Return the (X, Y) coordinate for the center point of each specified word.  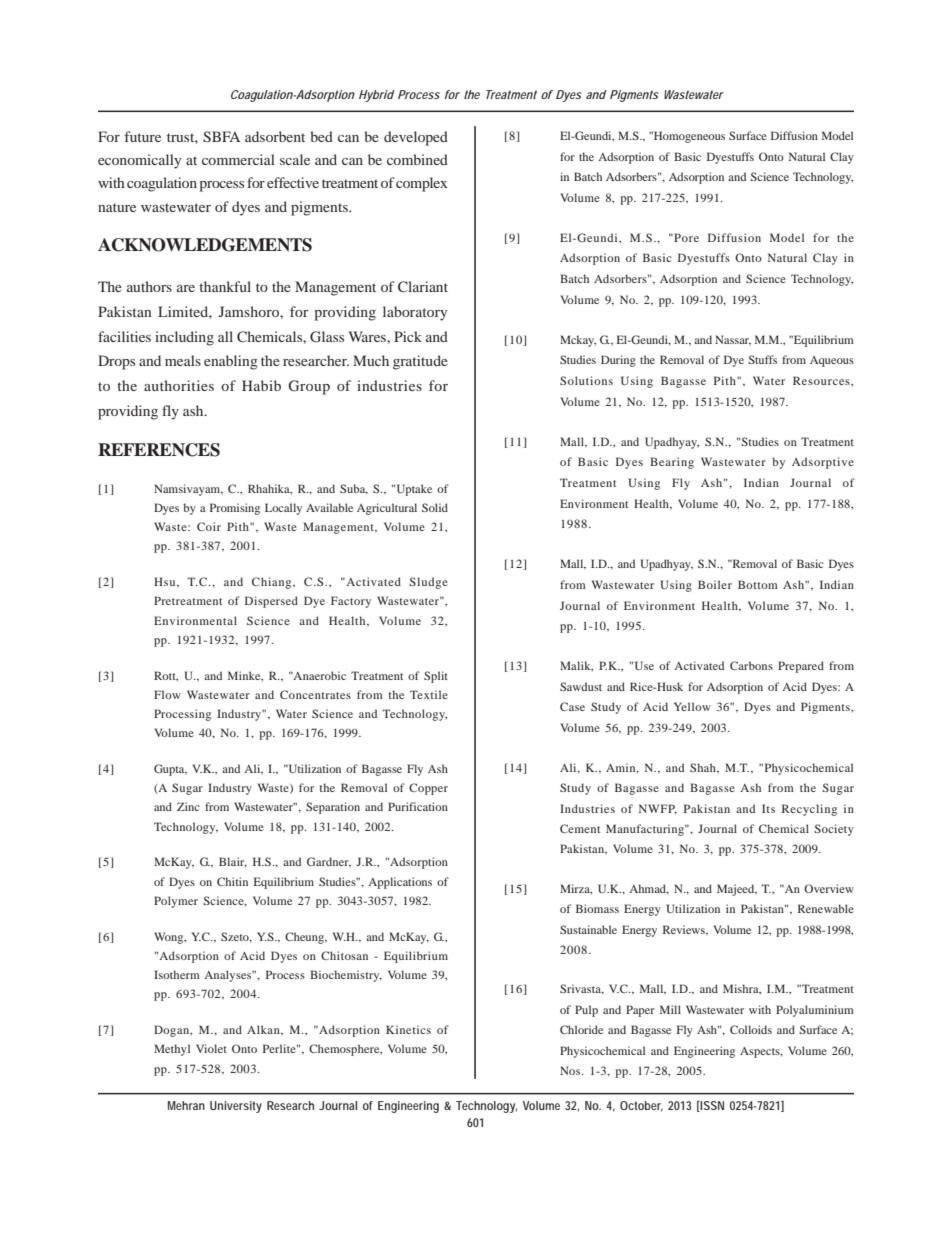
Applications (400, 883)
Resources (822, 380)
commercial (238, 159)
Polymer (176, 902)
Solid (435, 507)
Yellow (692, 706)
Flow (167, 694)
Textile (429, 694)
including (184, 338)
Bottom (758, 584)
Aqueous (832, 361)
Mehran (186, 1105)
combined (417, 159)
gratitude (420, 362)
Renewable (826, 908)
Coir (209, 526)
